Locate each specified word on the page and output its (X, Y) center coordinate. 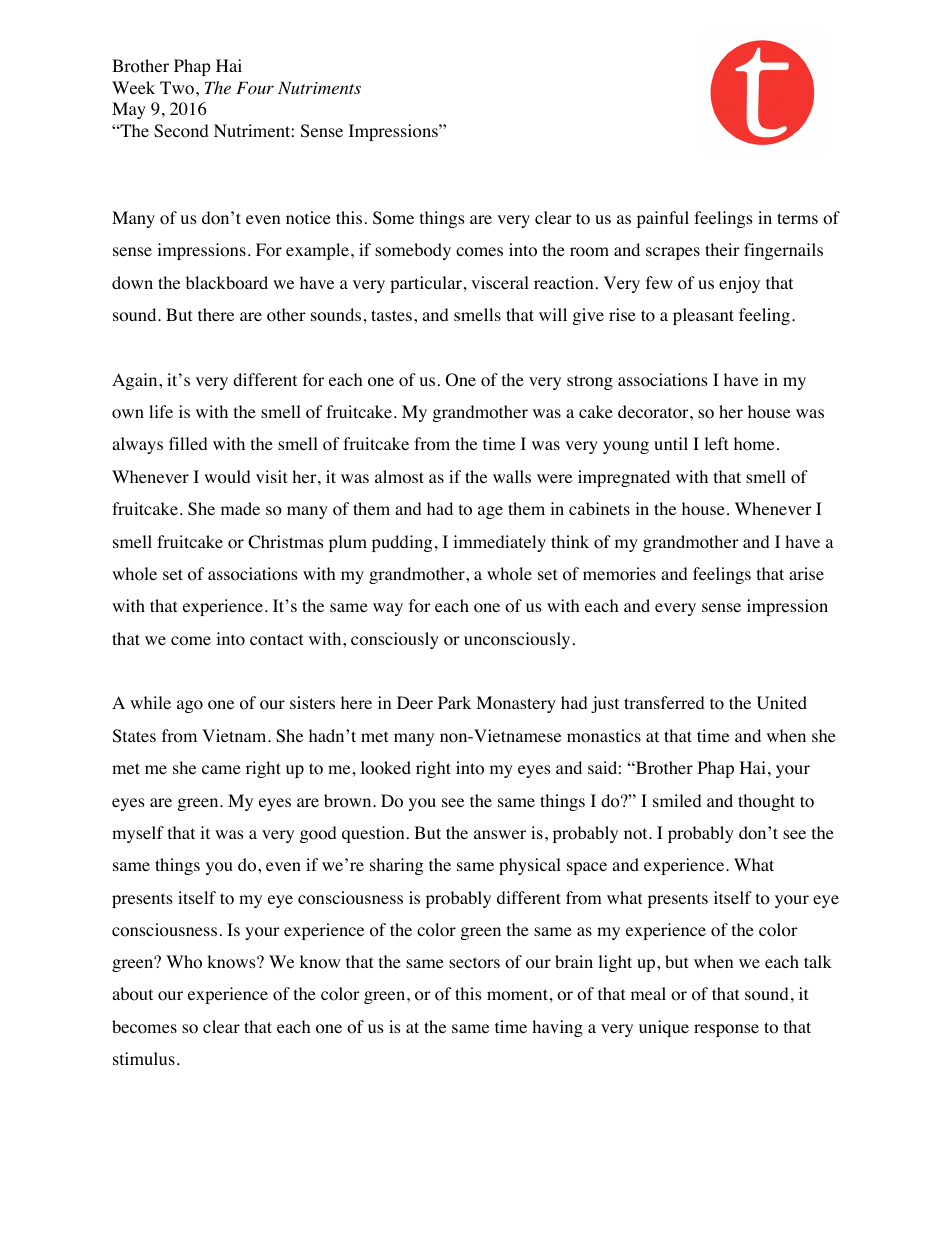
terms (797, 218)
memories (619, 574)
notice (308, 218)
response (726, 1030)
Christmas (286, 542)
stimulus (144, 1058)
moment (517, 995)
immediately (499, 543)
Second (181, 131)
